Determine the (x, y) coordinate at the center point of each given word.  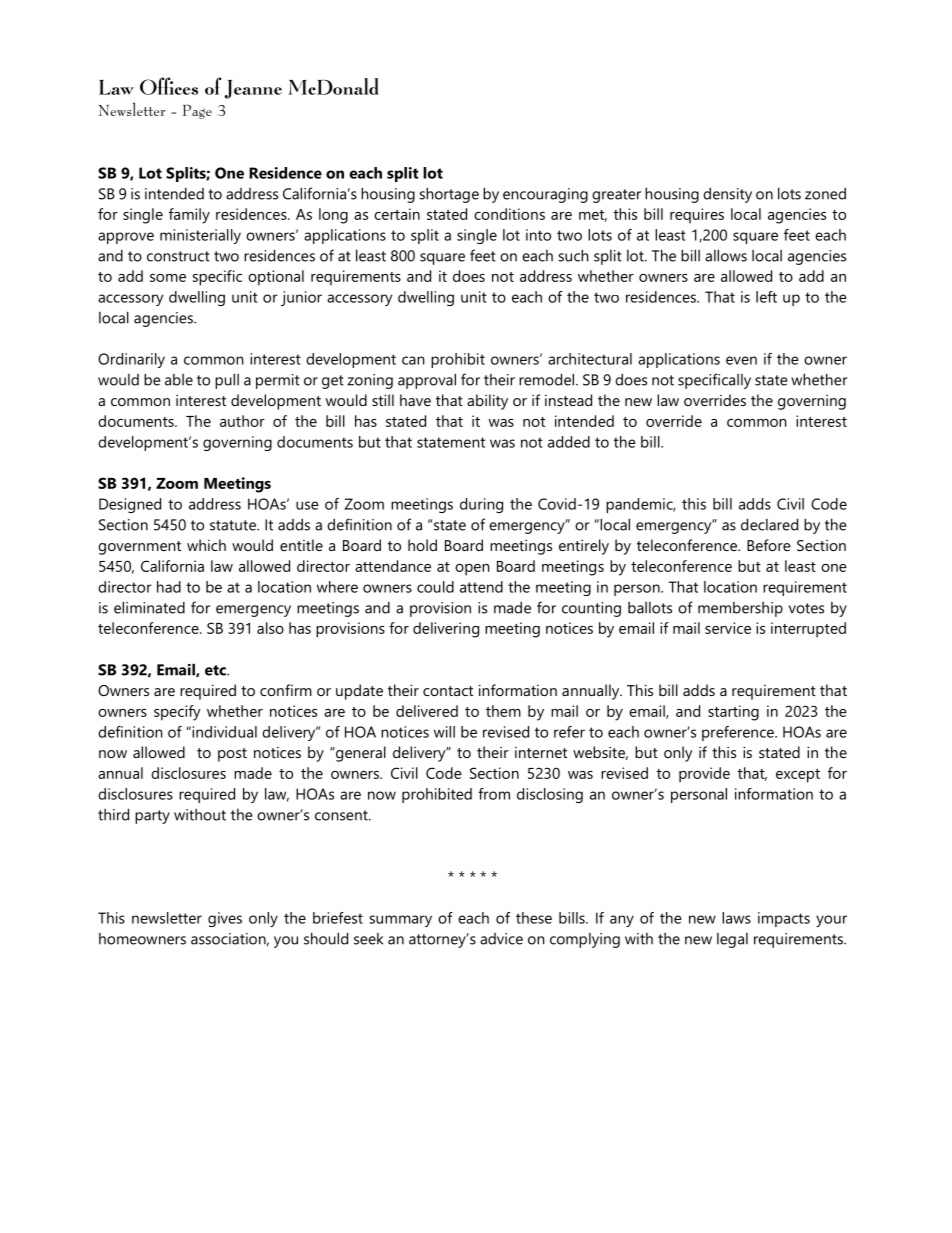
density (727, 195)
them (503, 711)
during (481, 505)
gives (225, 919)
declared (769, 524)
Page (197, 111)
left (766, 297)
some (168, 278)
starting (733, 713)
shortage (449, 195)
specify (177, 713)
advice (501, 939)
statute (234, 525)
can (413, 360)
